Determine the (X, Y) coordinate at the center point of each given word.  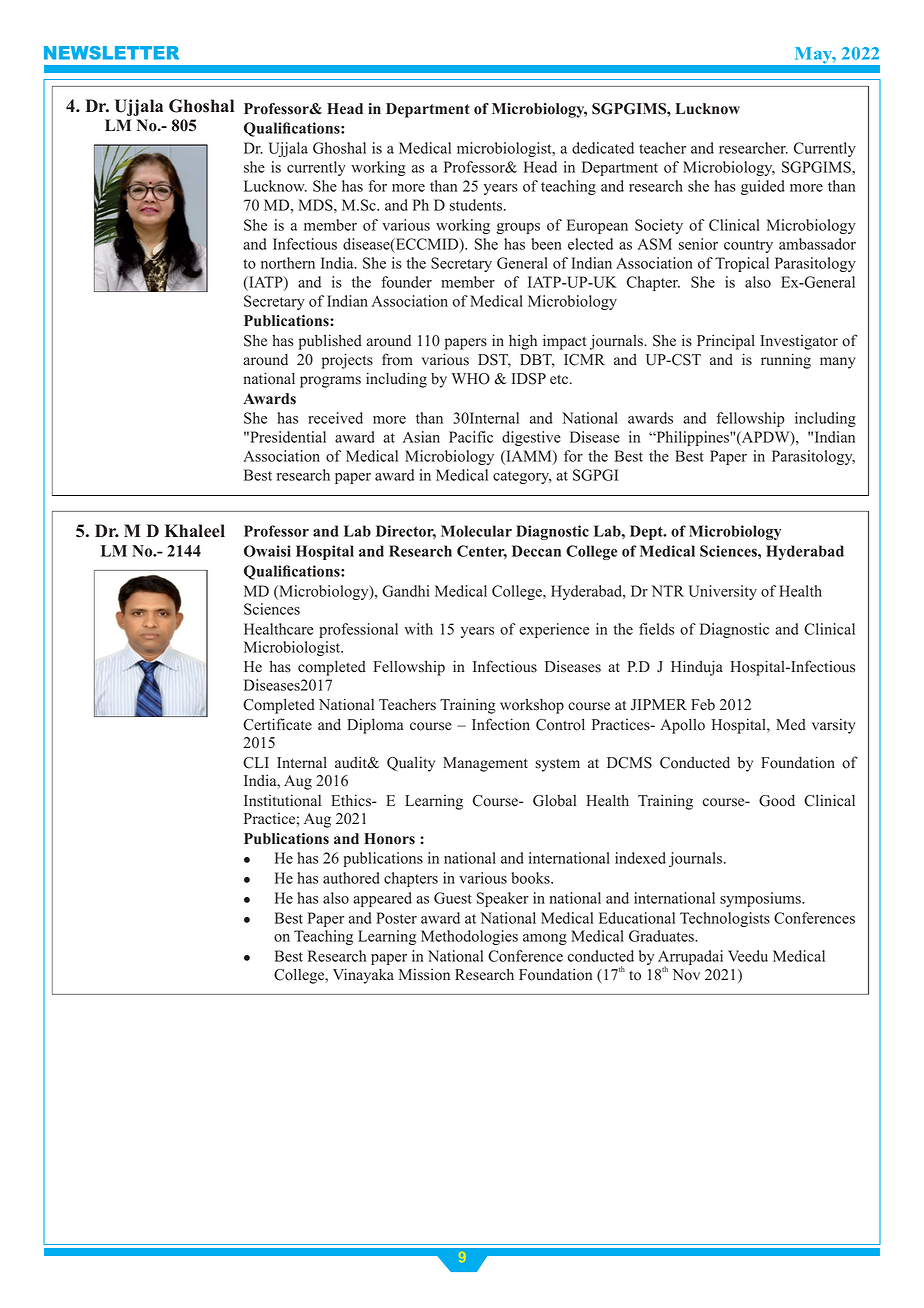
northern (288, 263)
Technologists (725, 919)
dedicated (603, 148)
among (545, 939)
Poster (396, 918)
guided (763, 187)
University (723, 592)
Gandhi (406, 591)
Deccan (536, 551)
